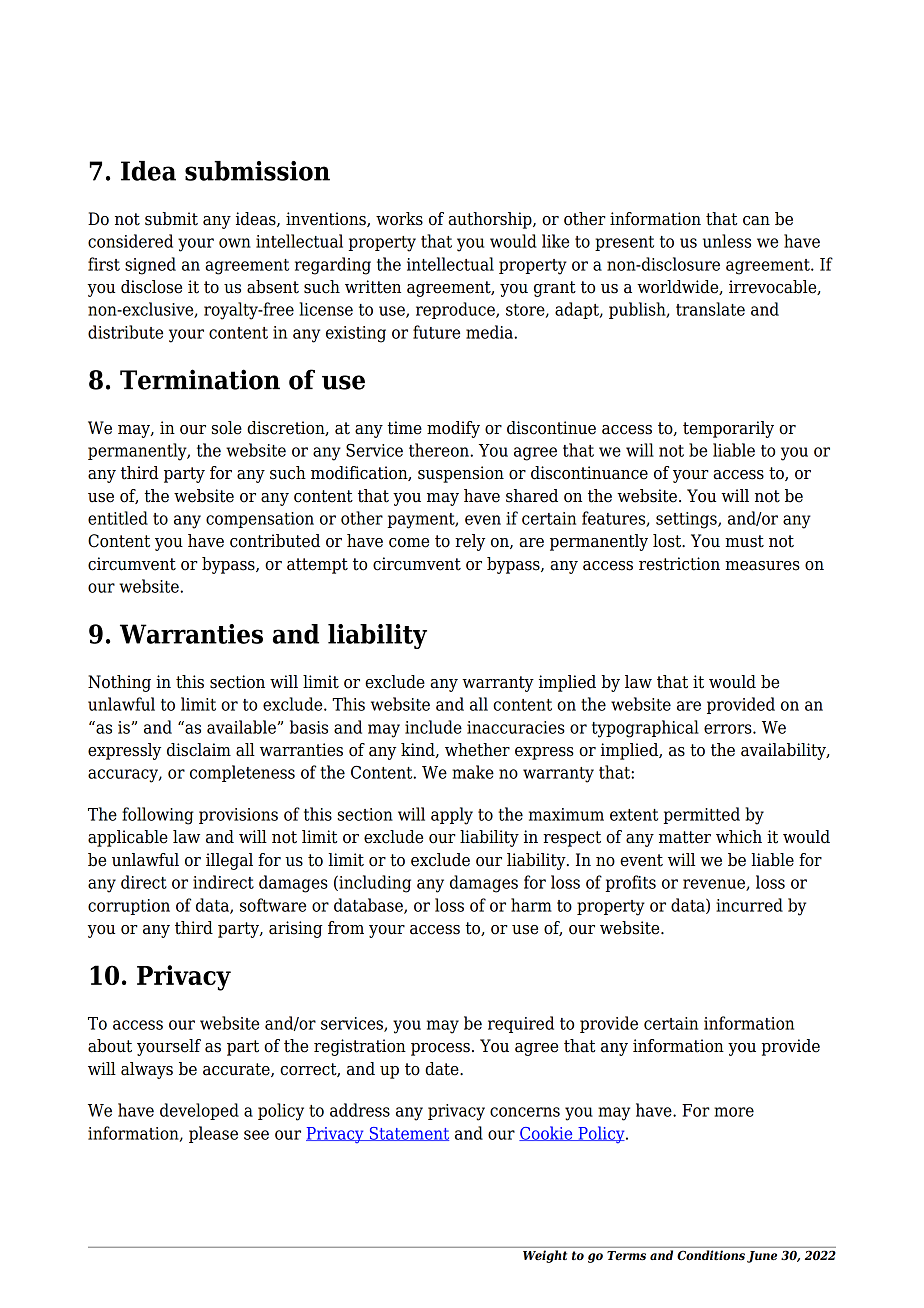 This screenshot has height=1308, width=924. What do you see at coordinates (440, 1049) in the screenshot?
I see `process` at bounding box center [440, 1049].
